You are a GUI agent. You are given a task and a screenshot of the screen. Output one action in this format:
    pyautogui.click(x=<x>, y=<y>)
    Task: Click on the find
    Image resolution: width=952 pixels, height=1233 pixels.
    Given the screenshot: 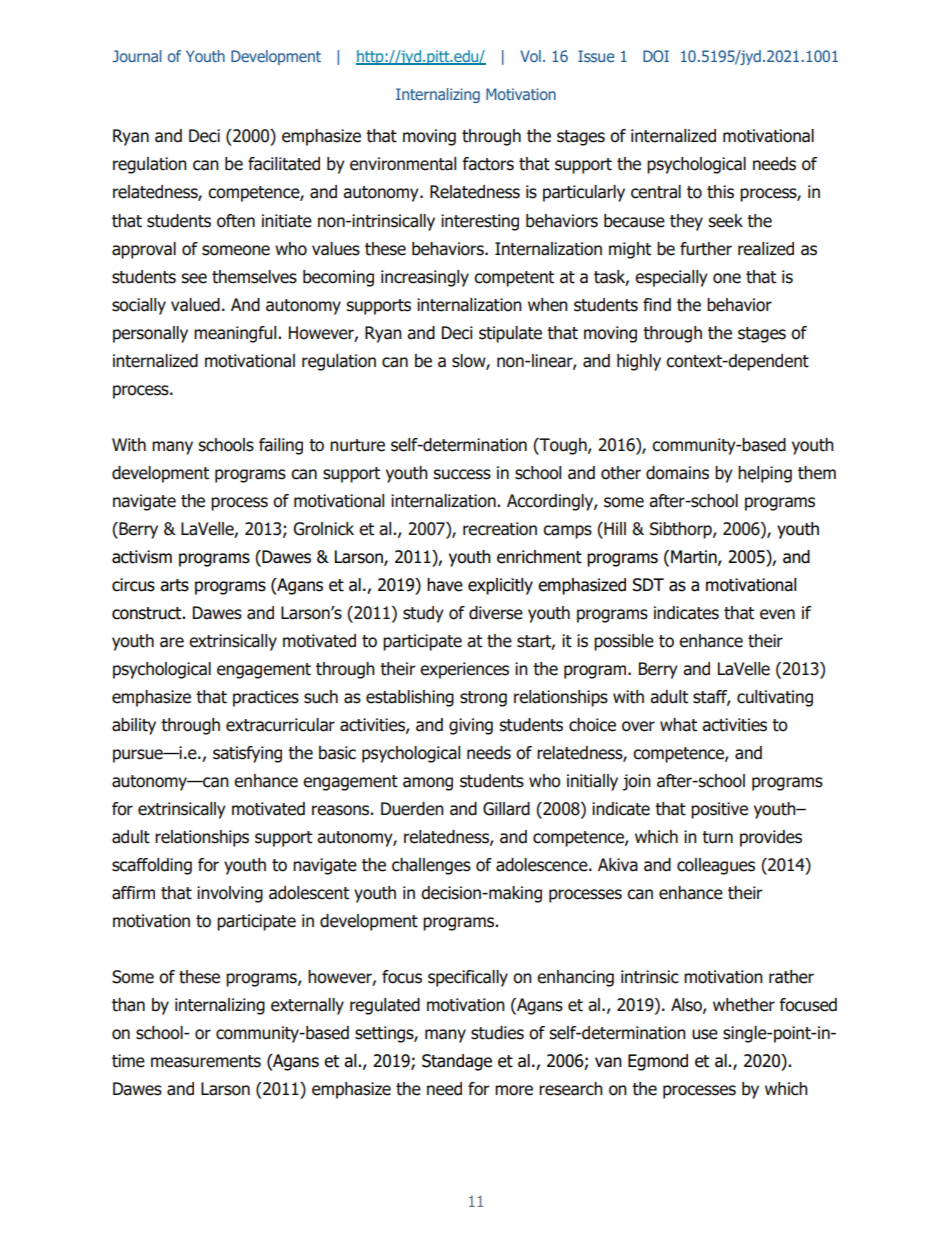 What is the action you would take?
    pyautogui.click(x=657, y=305)
